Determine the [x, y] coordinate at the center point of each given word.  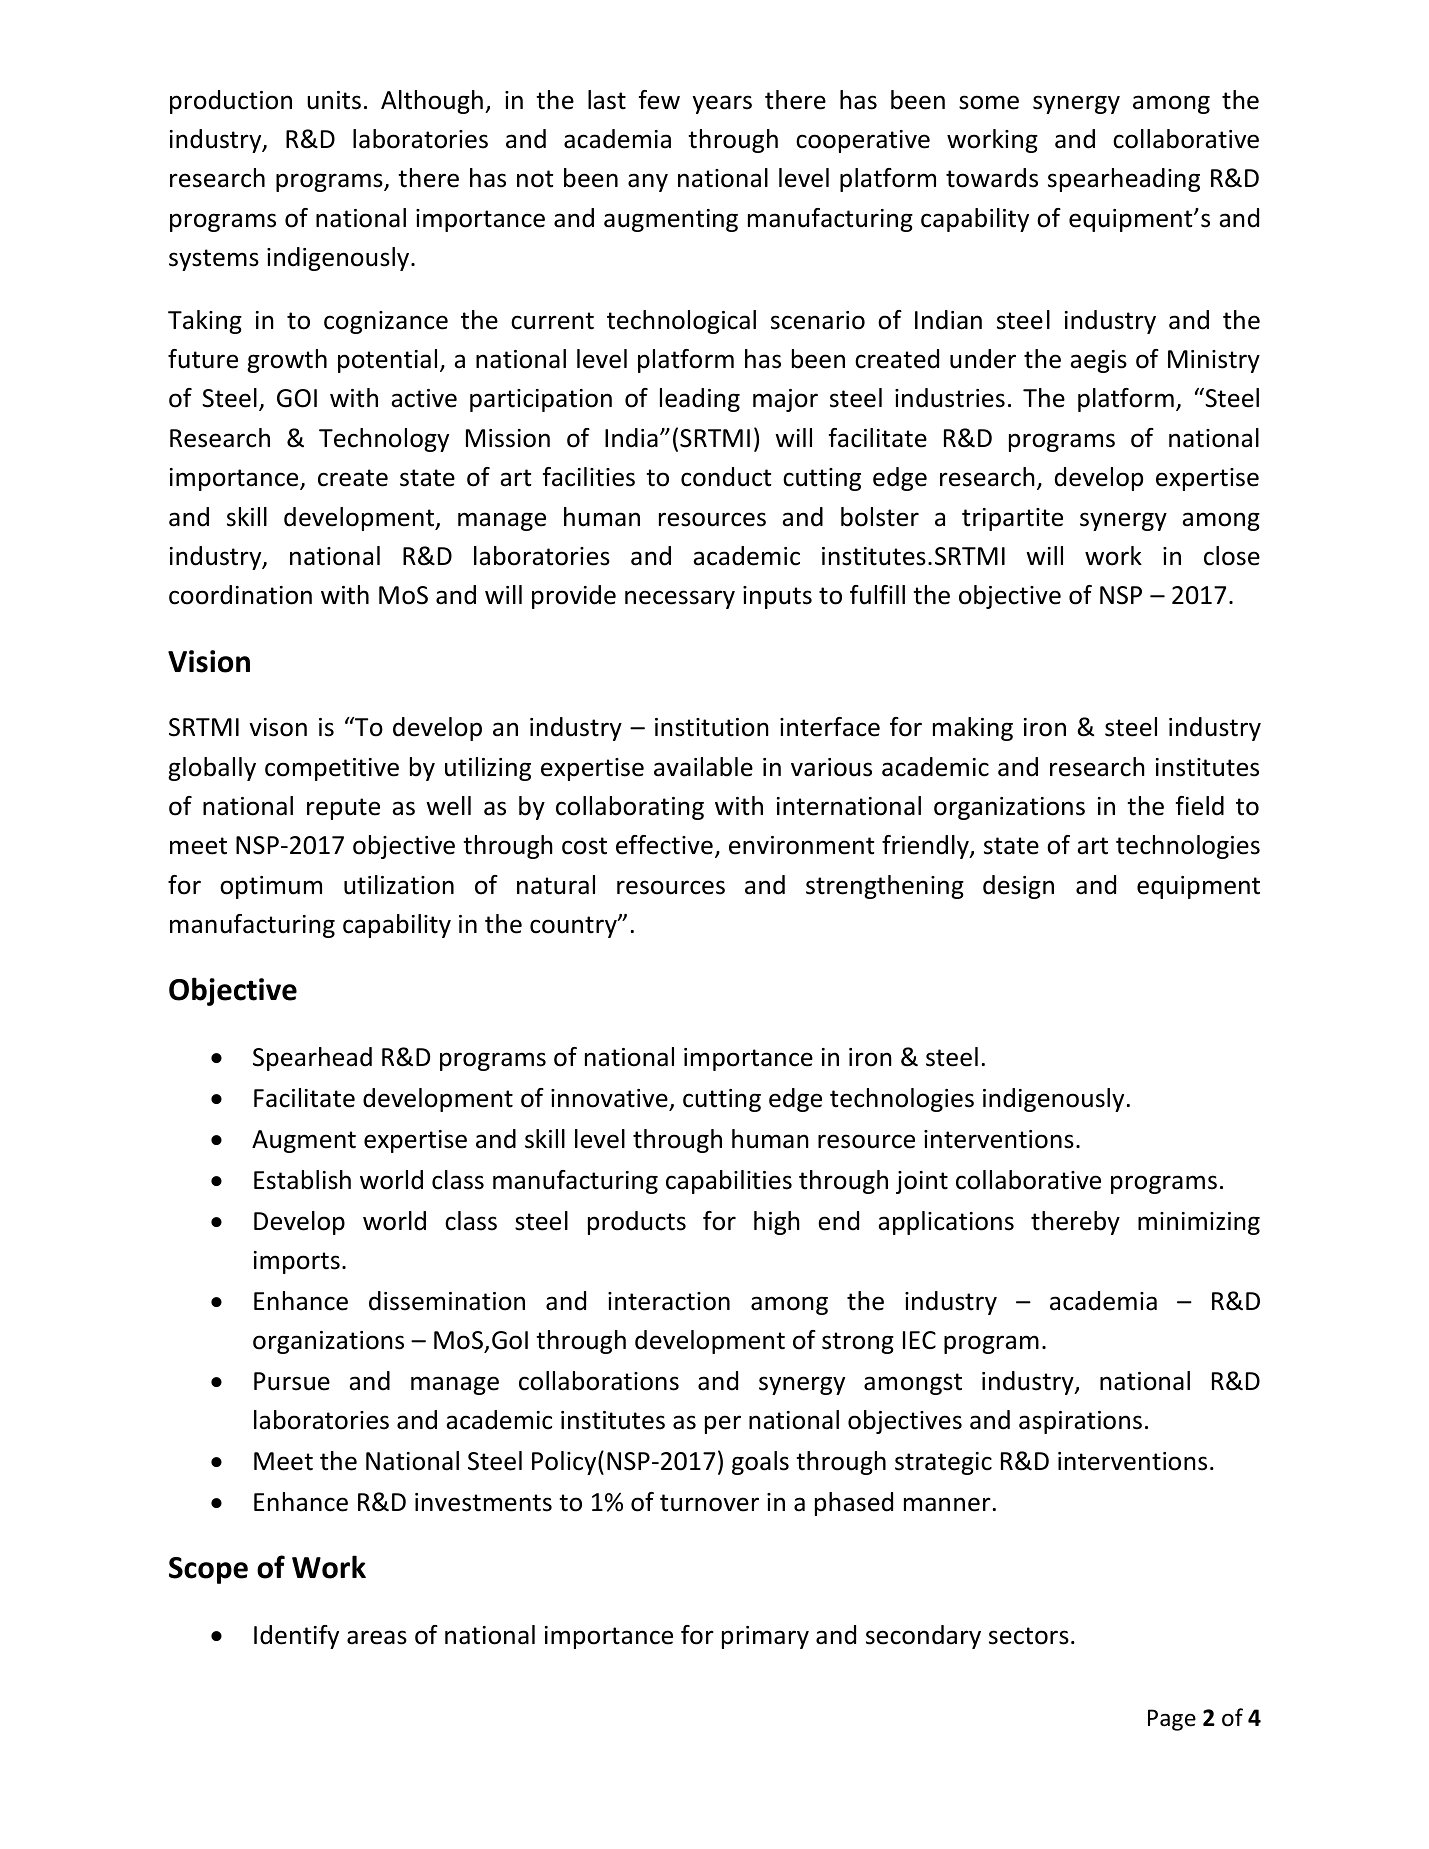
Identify [296, 1637]
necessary [680, 599]
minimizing [1199, 1223]
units [334, 100]
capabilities [729, 1182]
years [722, 104]
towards [992, 178]
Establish [302, 1180]
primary [765, 1637]
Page [1172, 1720]
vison [278, 727]
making [973, 729]
